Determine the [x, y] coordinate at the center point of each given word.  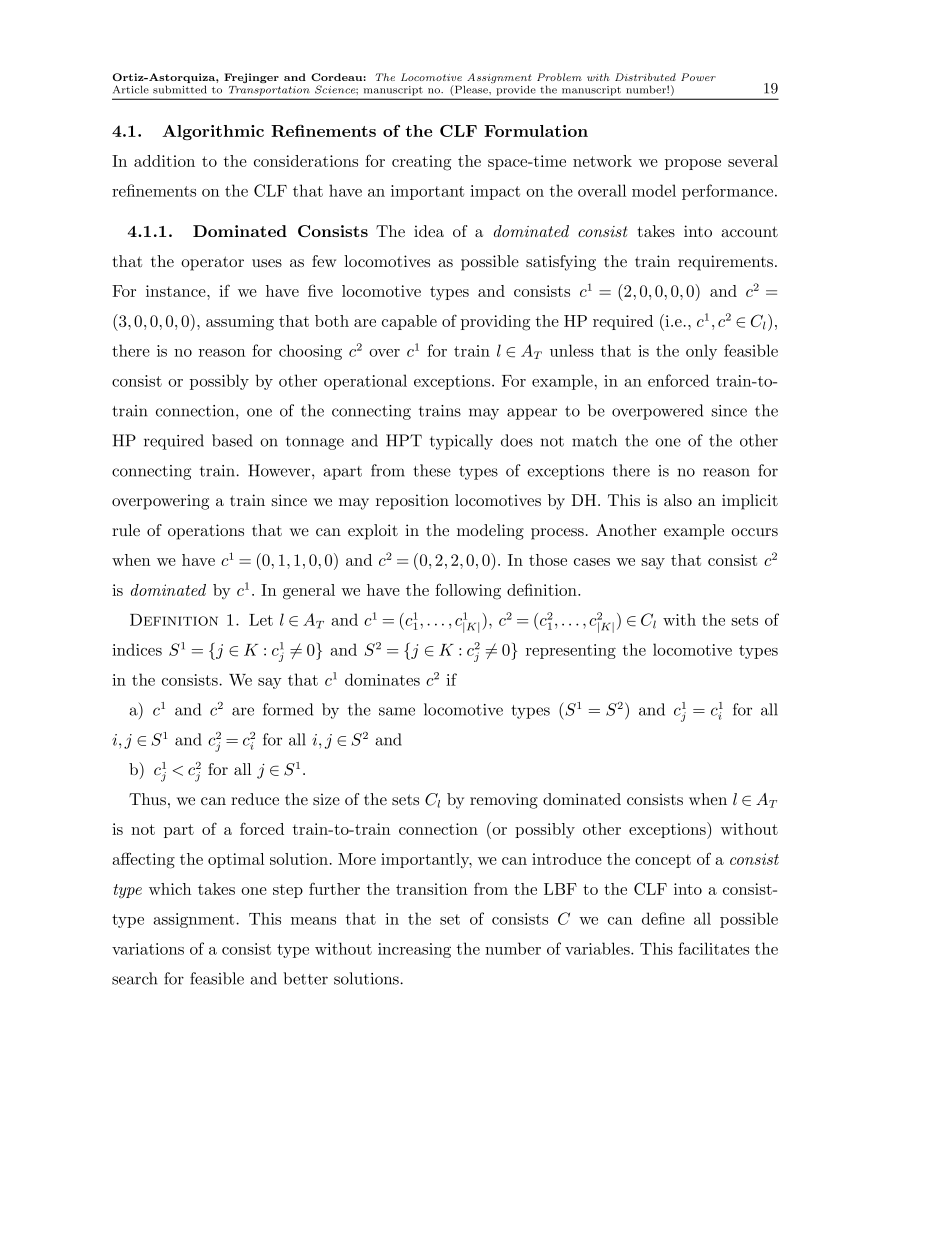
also [678, 500]
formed [288, 709]
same [397, 711]
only [701, 352]
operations [206, 532]
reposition [412, 502]
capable [409, 322]
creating [421, 163]
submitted [180, 89]
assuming [240, 323]
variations [148, 949]
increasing [414, 950]
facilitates [713, 948]
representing [571, 651]
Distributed [645, 77]
